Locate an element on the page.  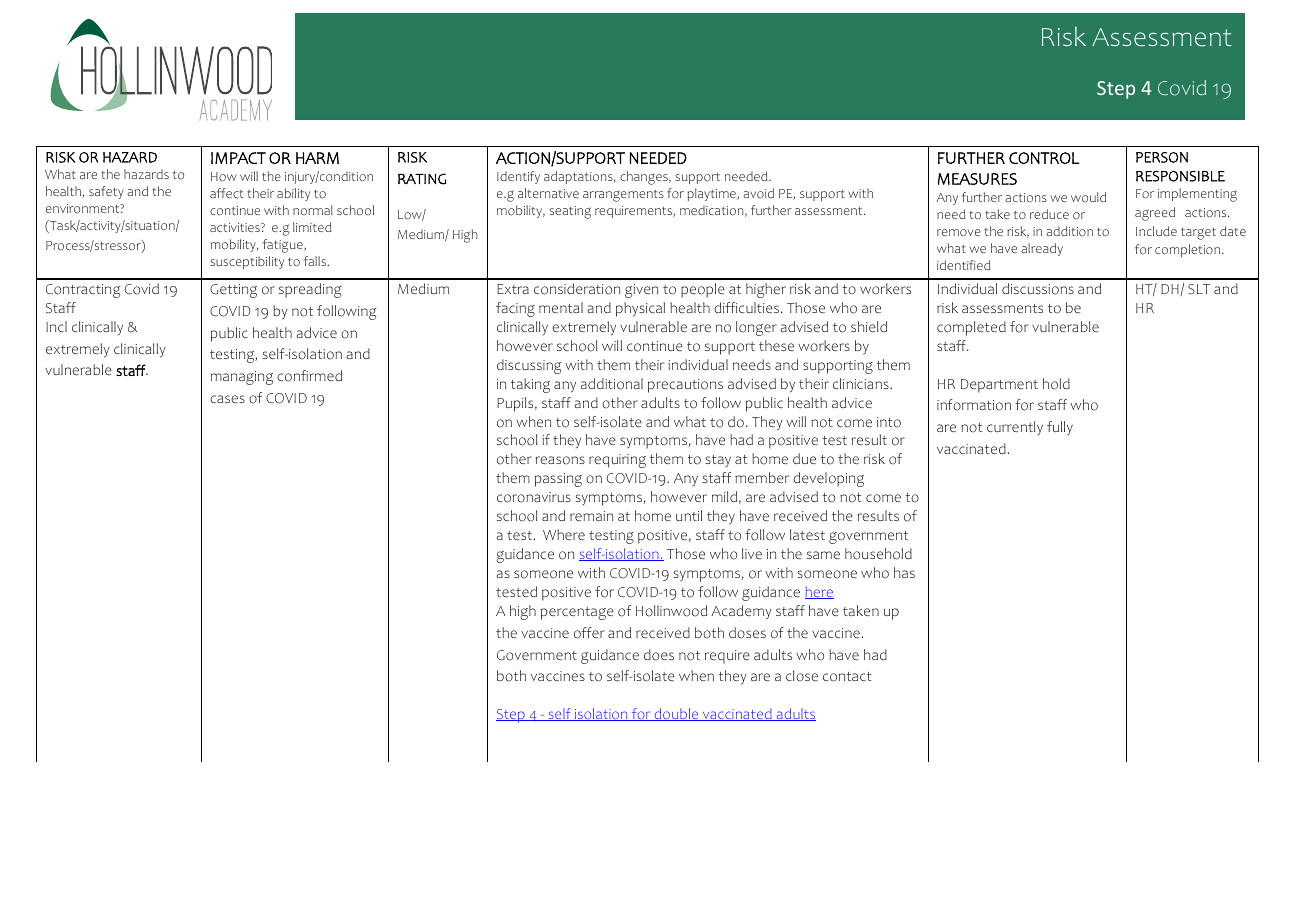
physical is located at coordinates (640, 309).
